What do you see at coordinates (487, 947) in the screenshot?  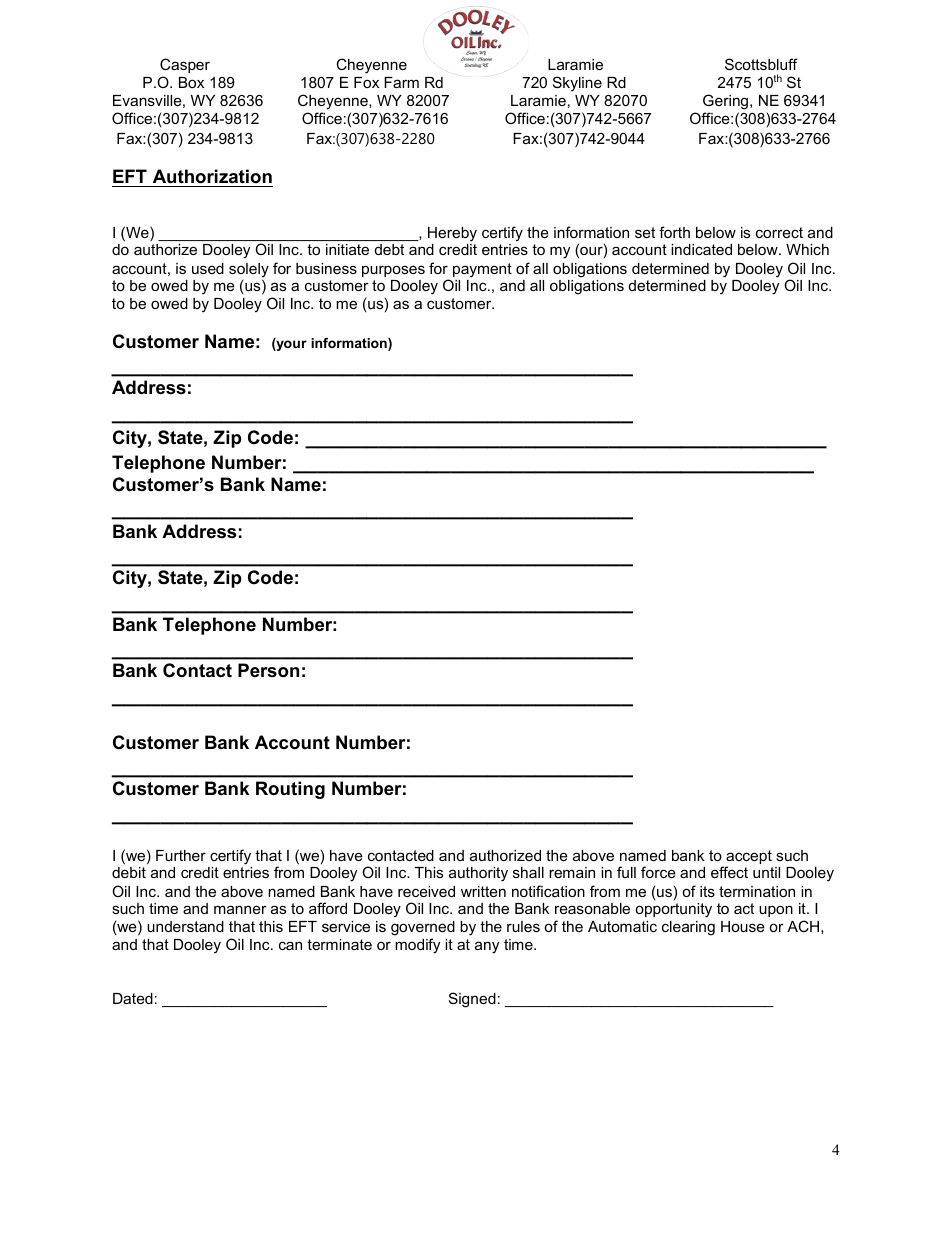 I see `any` at bounding box center [487, 947].
